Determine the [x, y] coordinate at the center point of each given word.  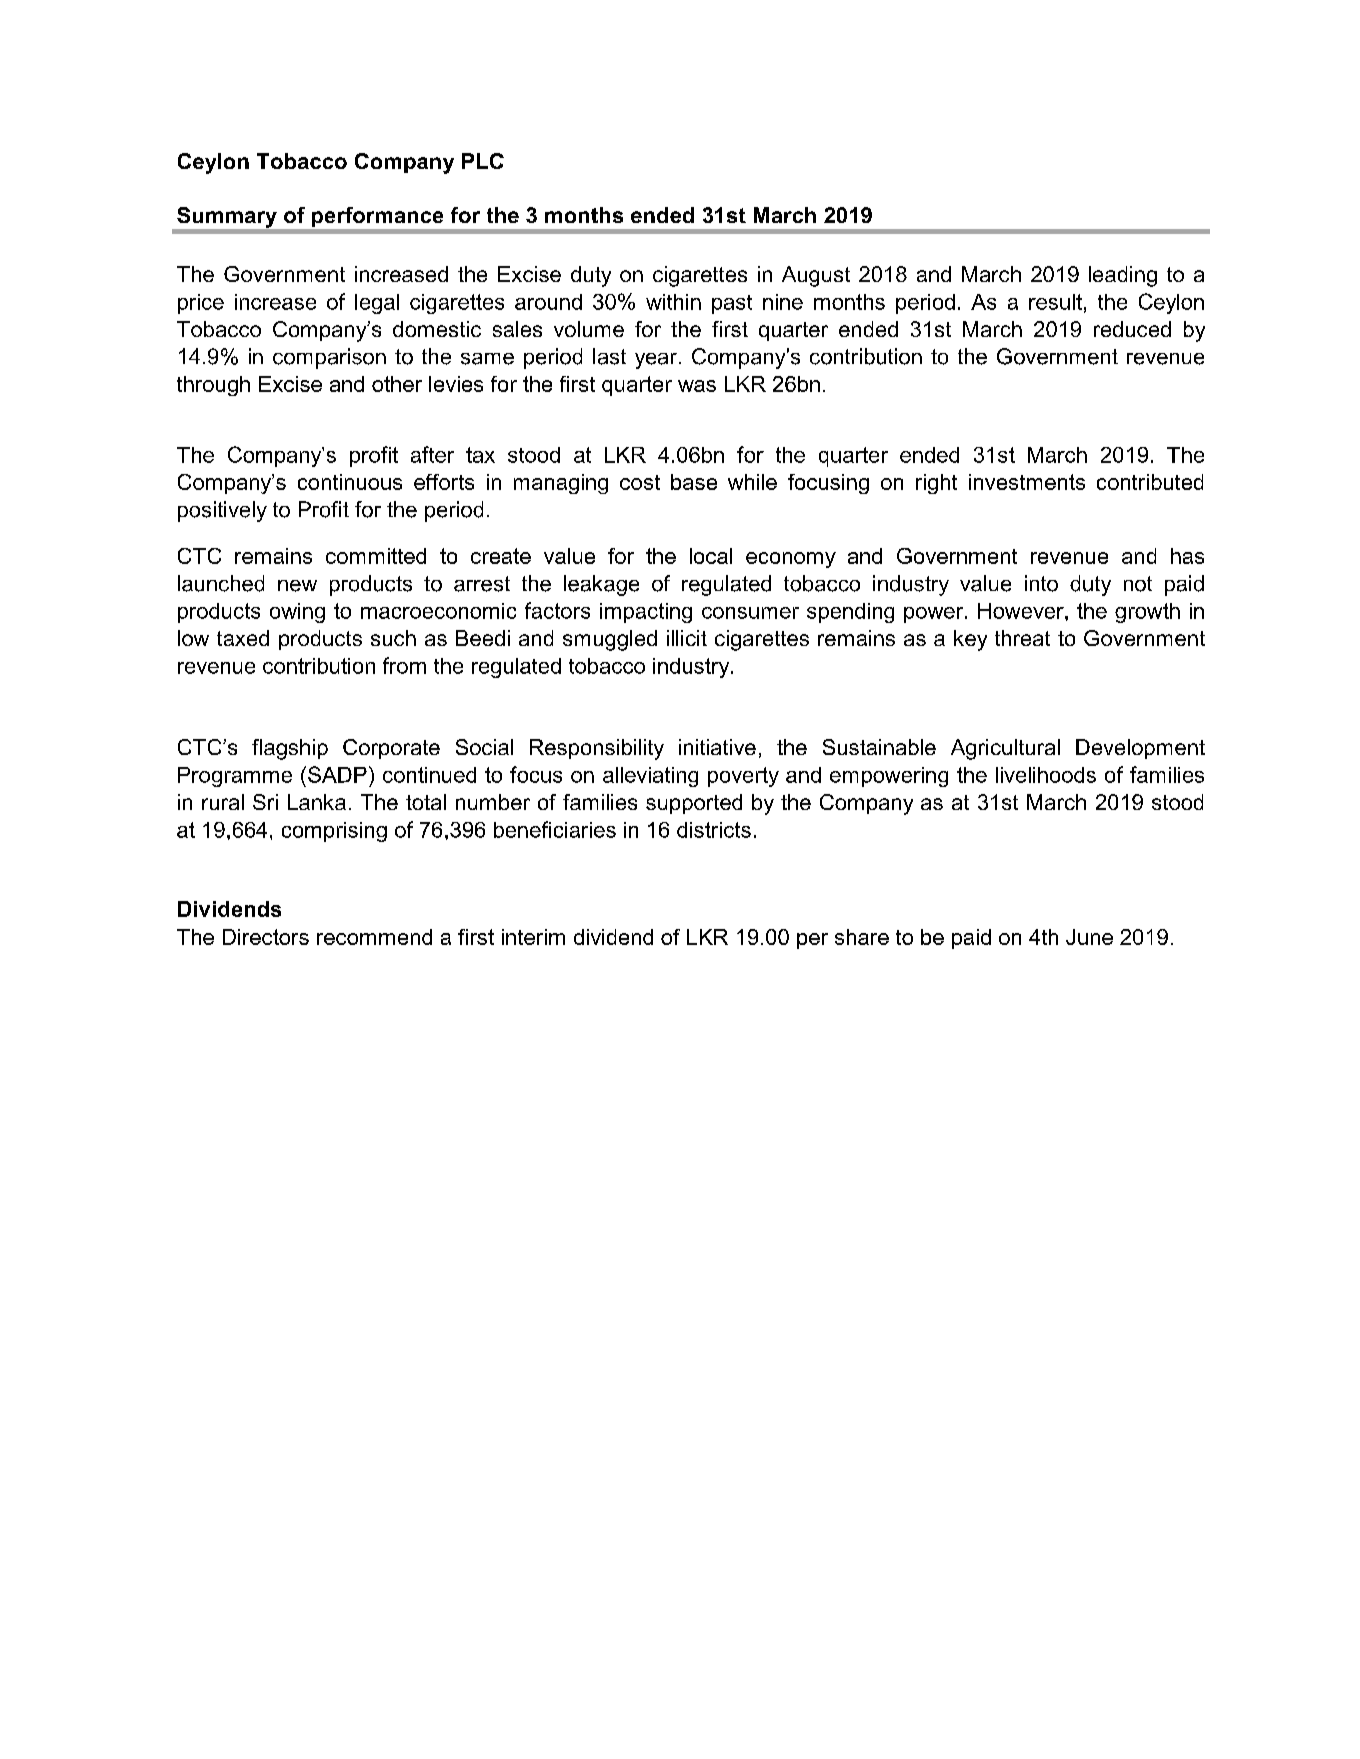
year [656, 361]
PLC [483, 161]
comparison [329, 358]
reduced [1132, 329]
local [711, 556]
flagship [290, 749]
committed [376, 556]
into [1041, 583]
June [1089, 937]
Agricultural [1005, 749]
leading [1123, 276]
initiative [717, 747]
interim [533, 937]
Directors [266, 937]
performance [377, 217]
